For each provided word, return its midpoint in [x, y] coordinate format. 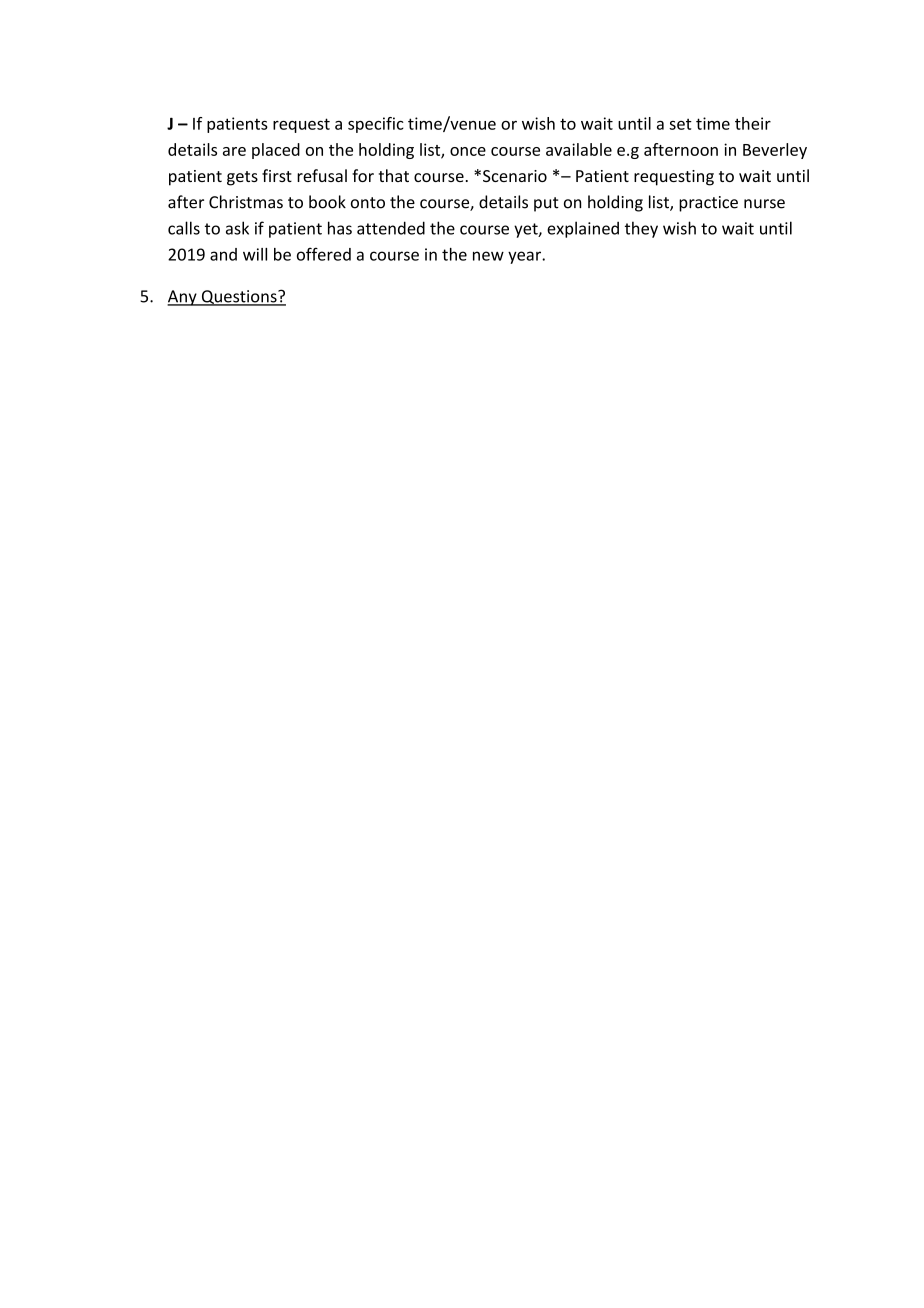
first [277, 175]
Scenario [515, 176]
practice [708, 204]
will [255, 254]
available [579, 149]
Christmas [246, 202]
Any [183, 298]
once [468, 151]
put [546, 204]
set [680, 124]
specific [376, 125]
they [641, 229]
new [488, 256]
